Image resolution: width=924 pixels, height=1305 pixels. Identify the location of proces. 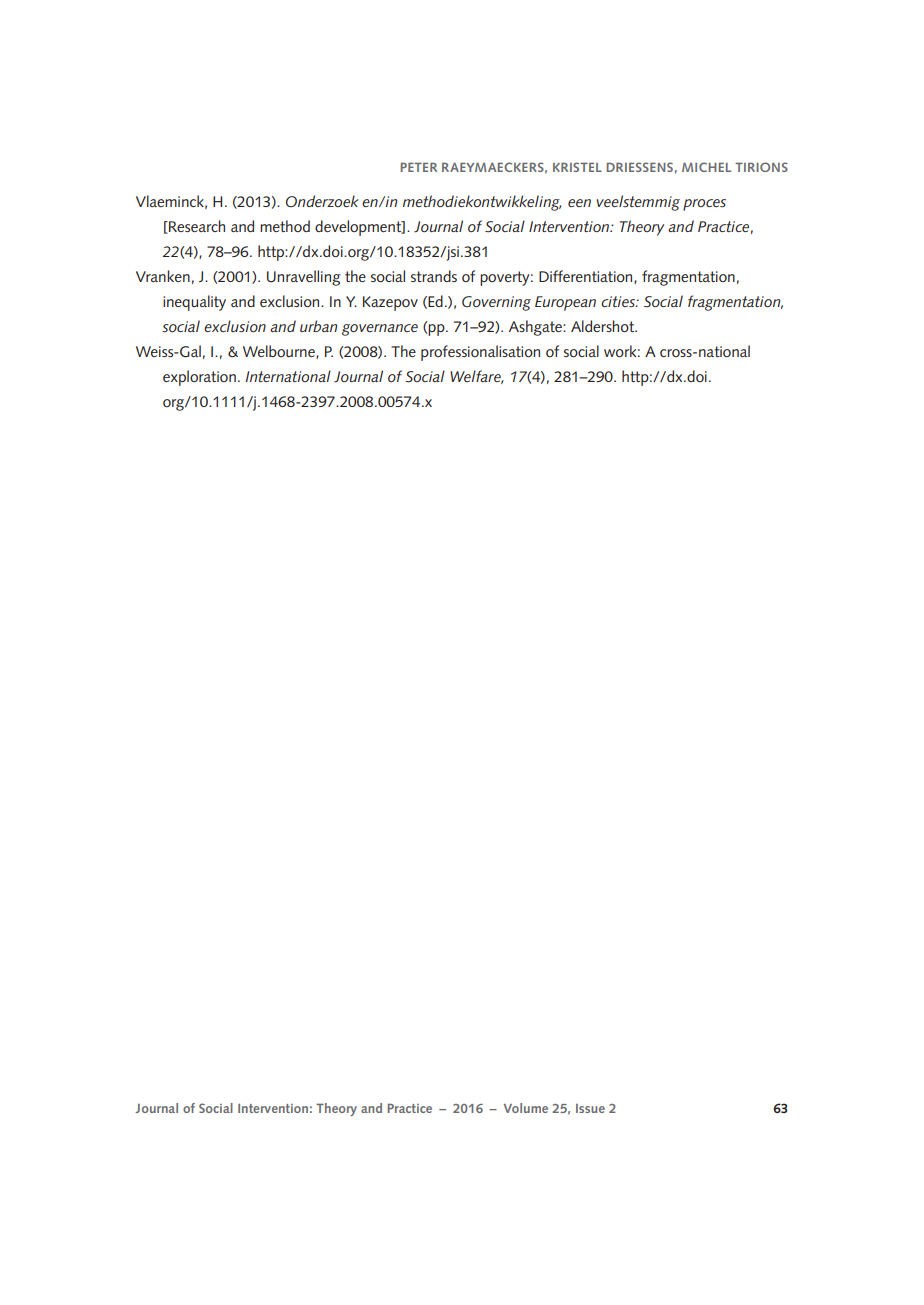
(704, 205).
